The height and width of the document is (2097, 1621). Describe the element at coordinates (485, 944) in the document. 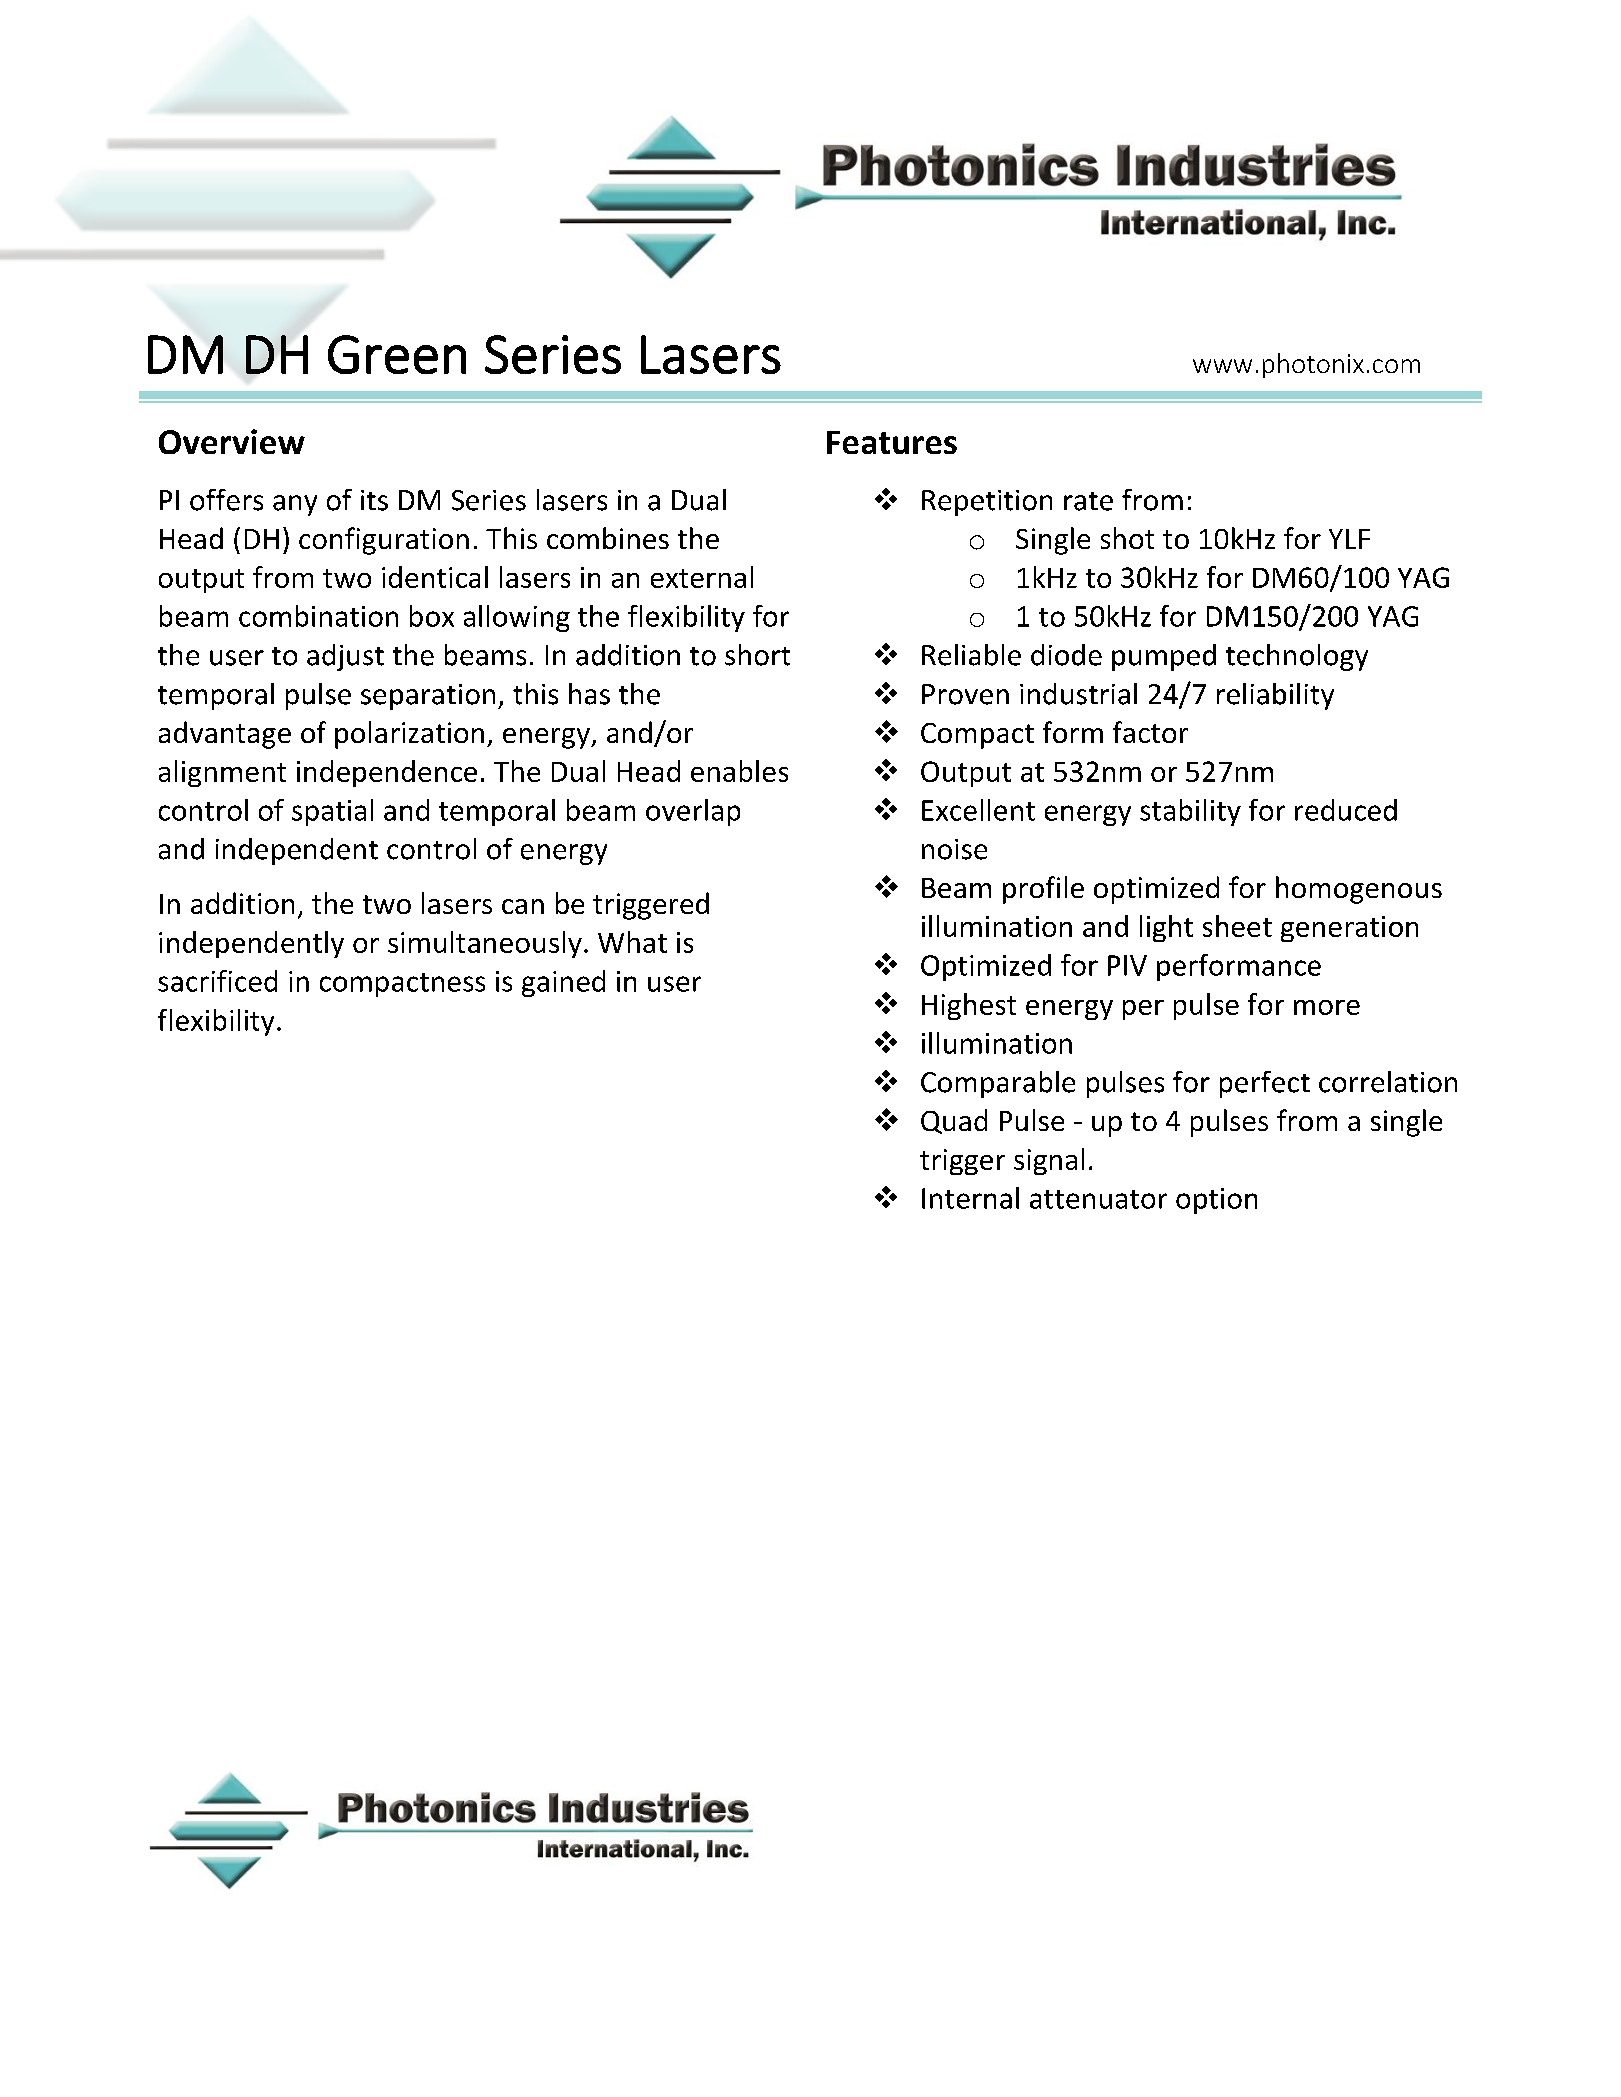

I see `simultaneously` at that location.
